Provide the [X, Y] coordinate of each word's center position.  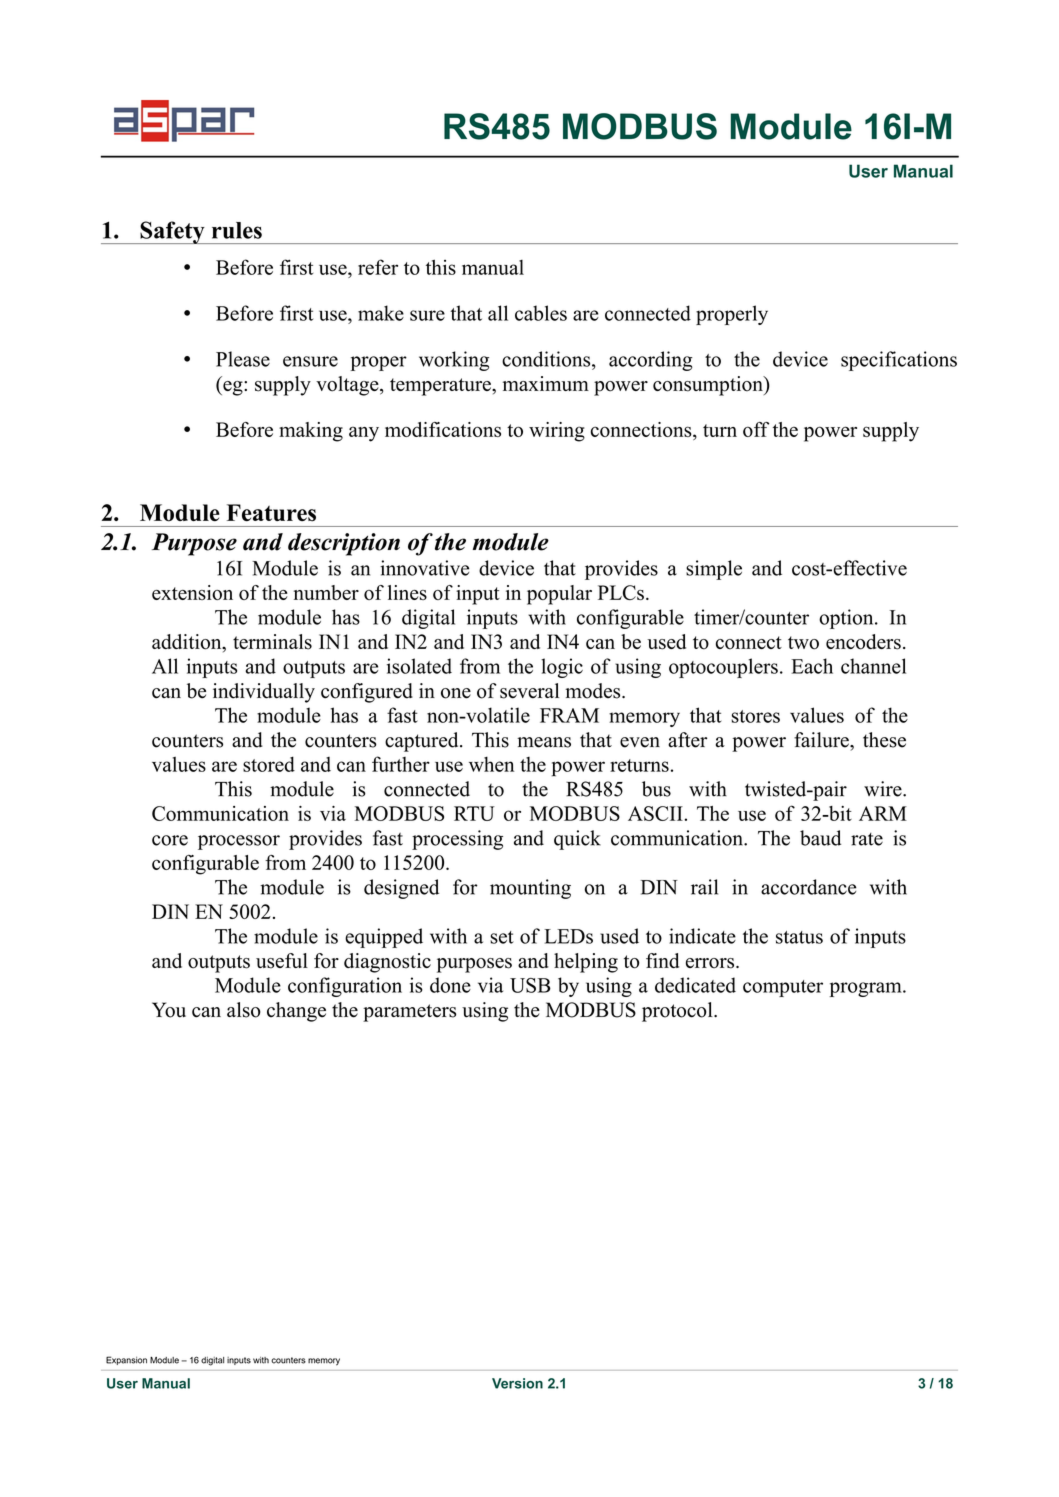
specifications [899, 361]
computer [783, 988]
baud [820, 838]
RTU [474, 813]
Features [271, 513]
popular [559, 595]
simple [714, 570]
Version [517, 1383]
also [244, 1010]
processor [239, 842]
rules [237, 230]
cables [541, 313]
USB [530, 985]
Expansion [126, 1360]
